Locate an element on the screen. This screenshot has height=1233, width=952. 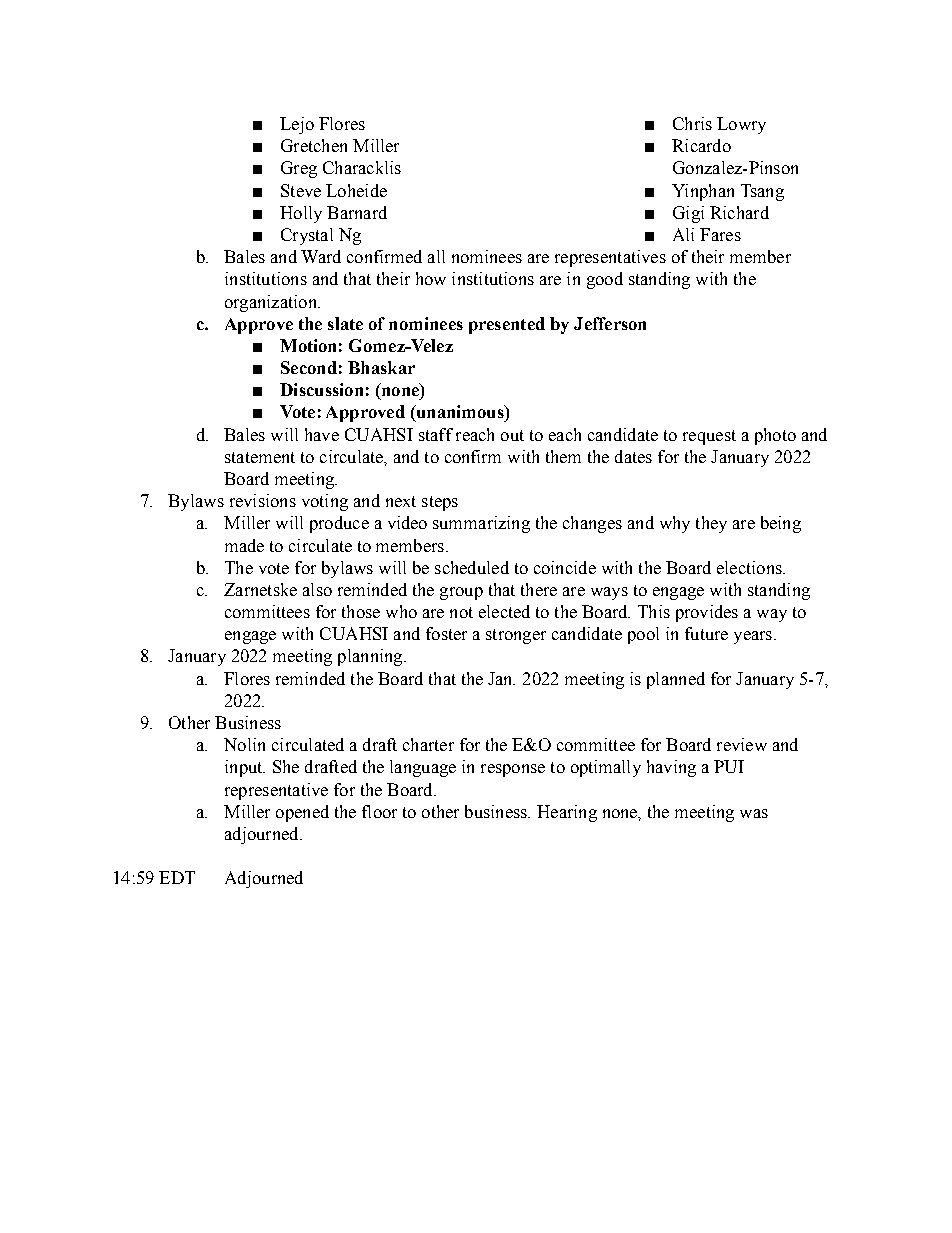
EDT is located at coordinates (177, 877).
